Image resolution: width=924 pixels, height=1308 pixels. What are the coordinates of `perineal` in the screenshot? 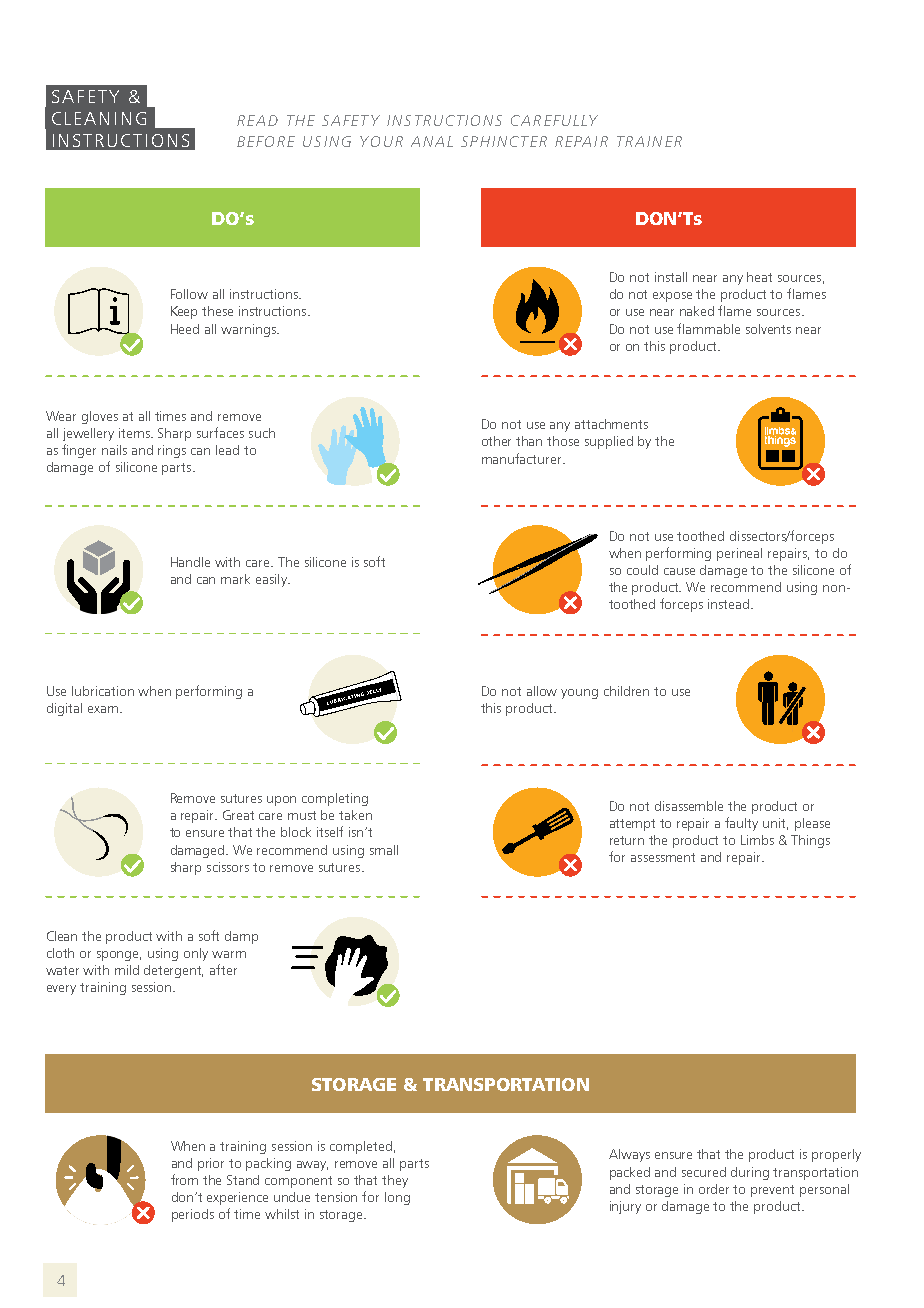 It's located at (739, 554).
